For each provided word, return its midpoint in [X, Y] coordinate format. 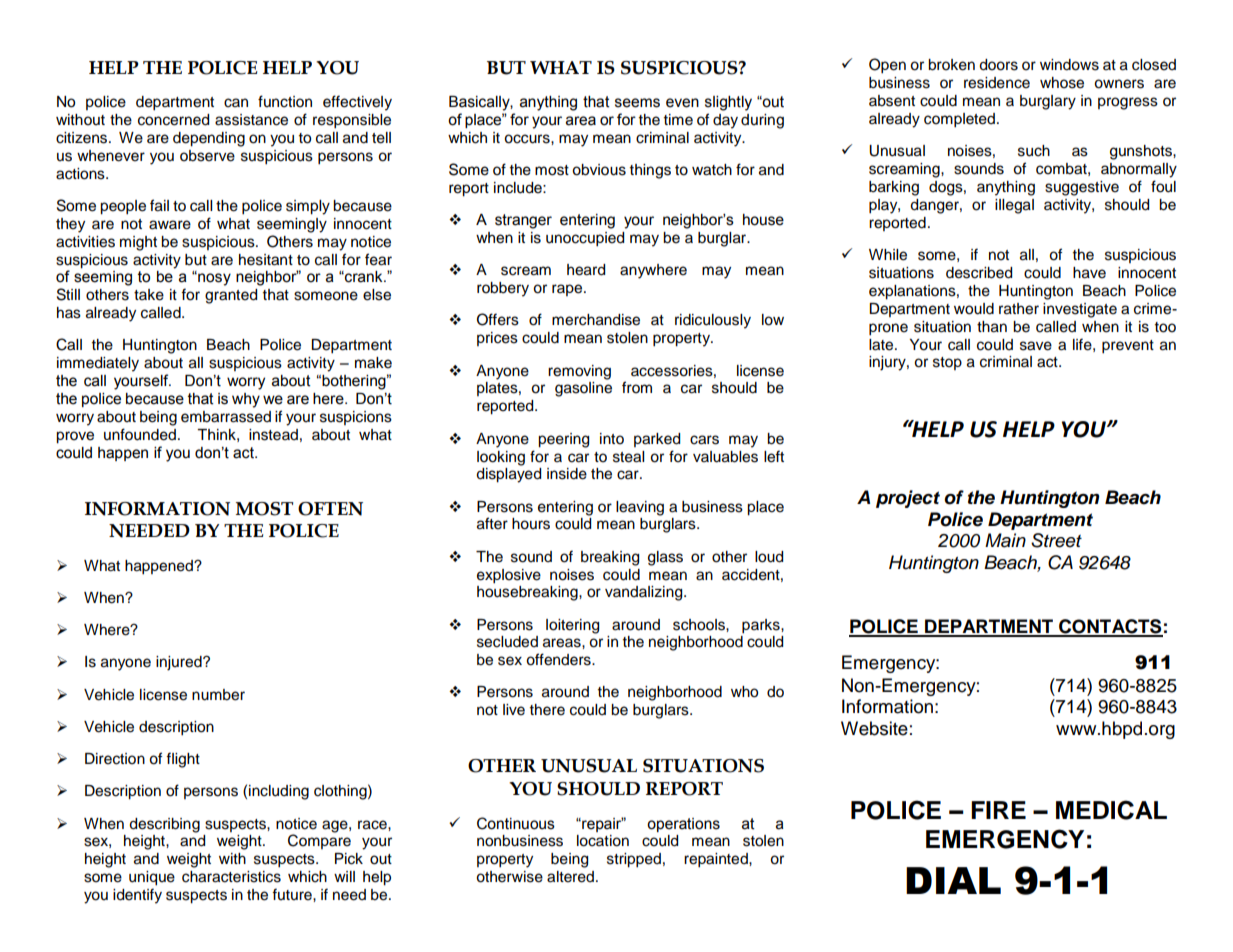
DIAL [953, 880]
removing [579, 372]
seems [637, 103]
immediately [98, 364]
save [1036, 346]
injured [180, 663]
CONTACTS [1110, 627]
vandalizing [645, 593]
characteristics [231, 877]
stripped [634, 860]
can [236, 103]
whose [1062, 83]
